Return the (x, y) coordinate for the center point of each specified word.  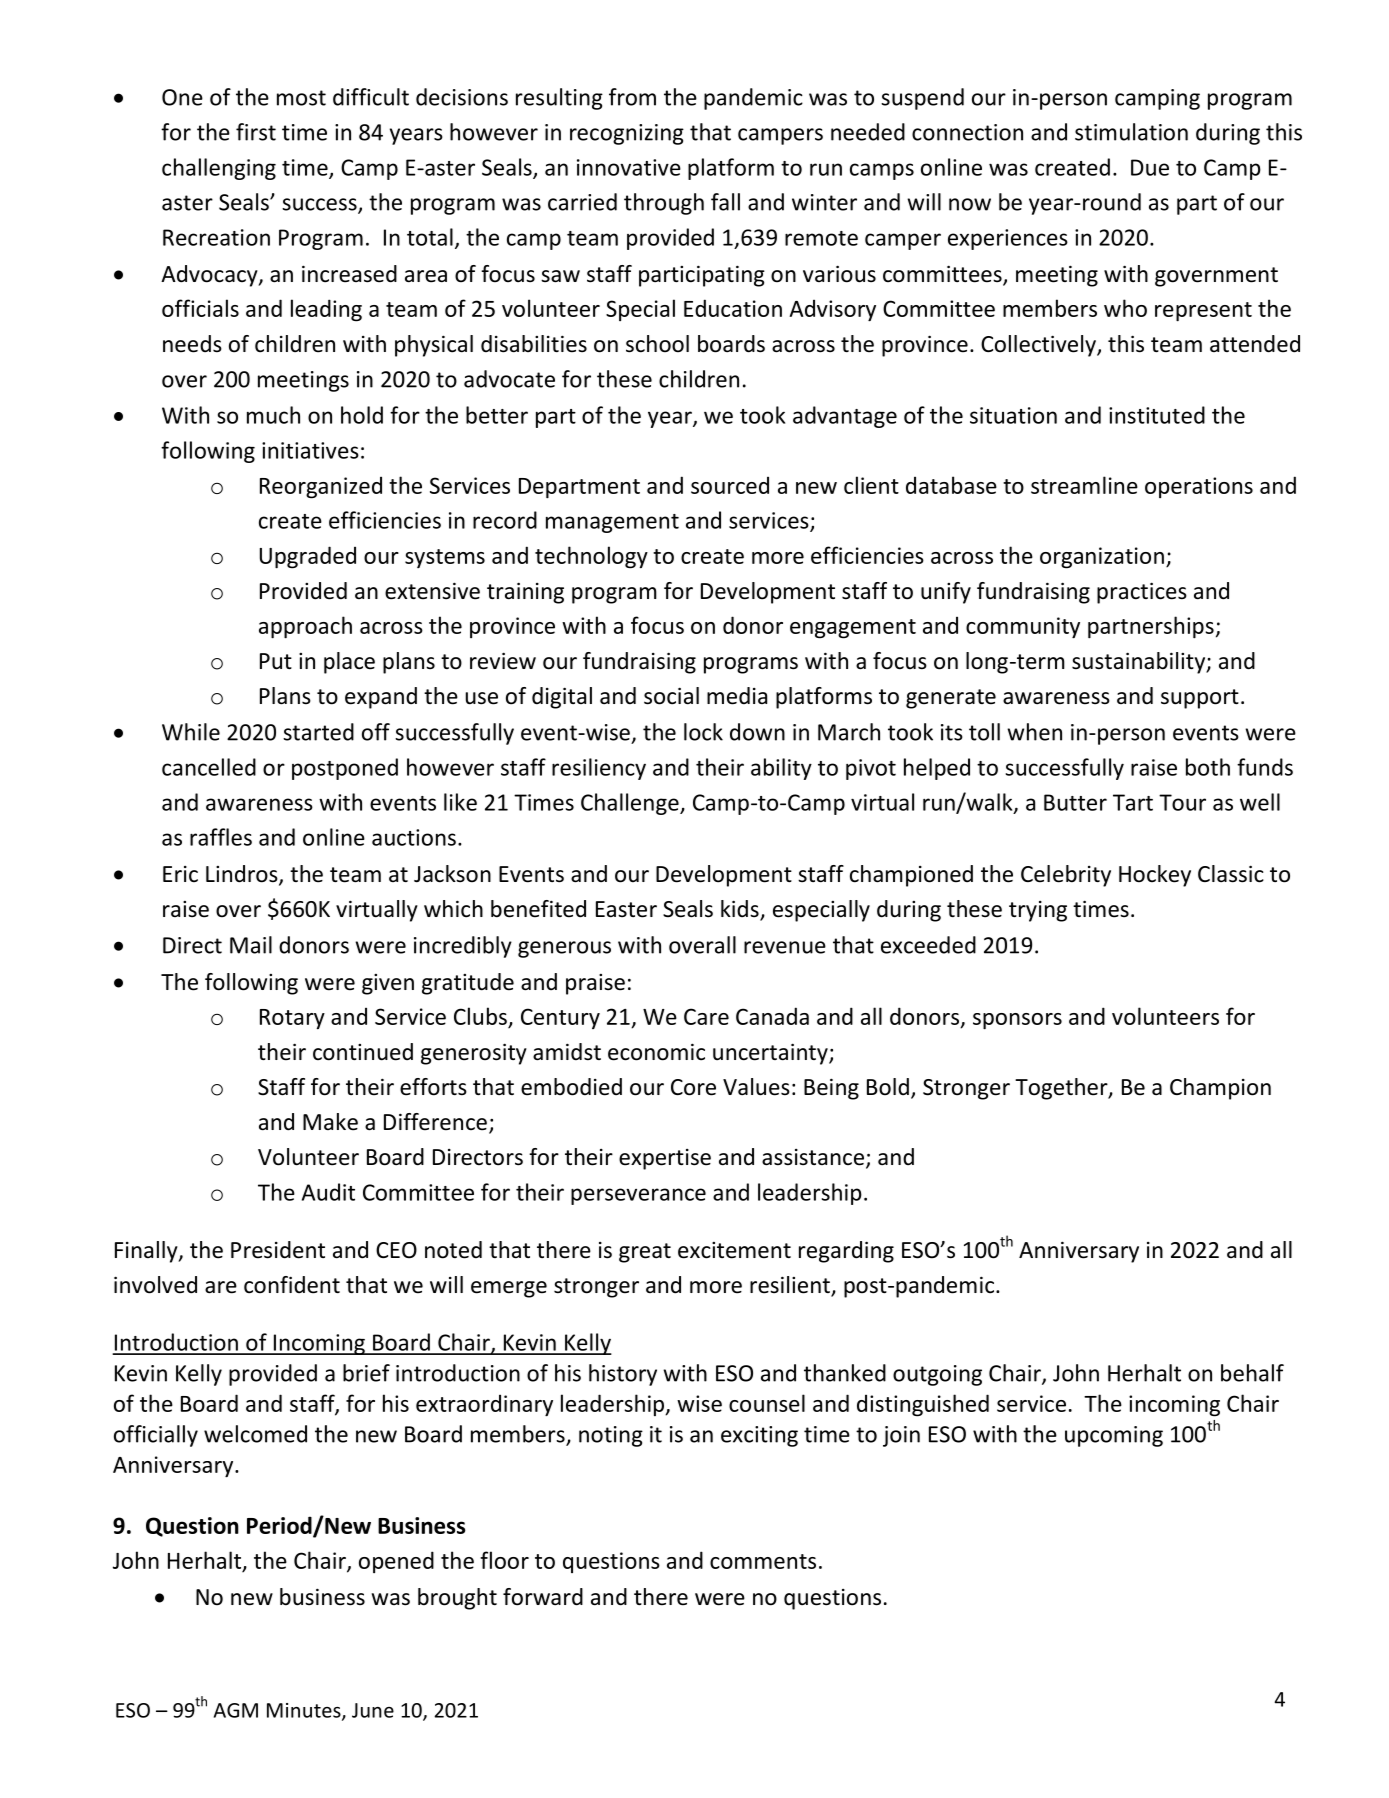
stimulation (1131, 132)
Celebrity (1066, 876)
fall (725, 202)
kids (741, 910)
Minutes (305, 1711)
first (256, 132)
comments (763, 1561)
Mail (251, 945)
